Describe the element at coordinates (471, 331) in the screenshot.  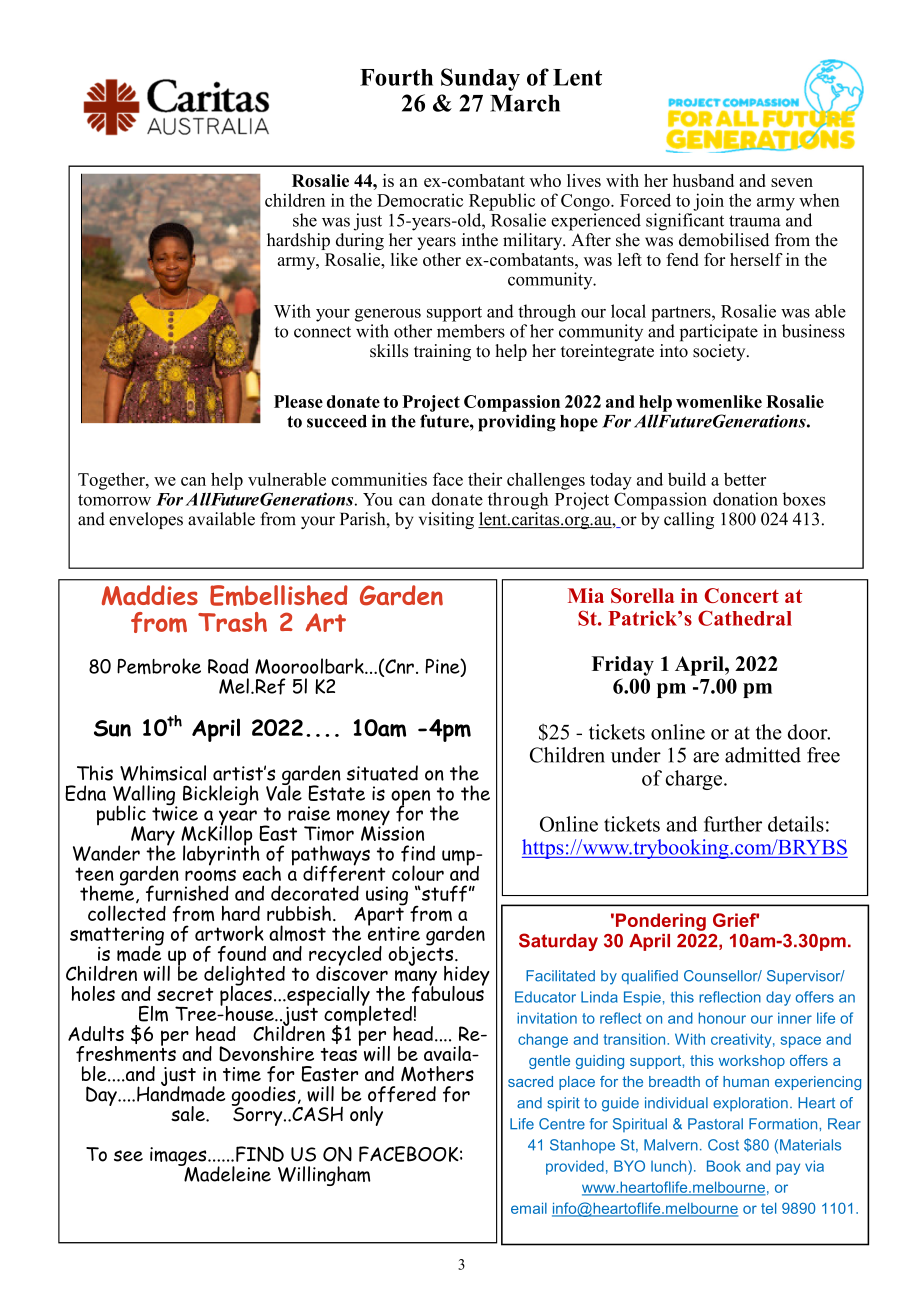
I see `members` at that location.
